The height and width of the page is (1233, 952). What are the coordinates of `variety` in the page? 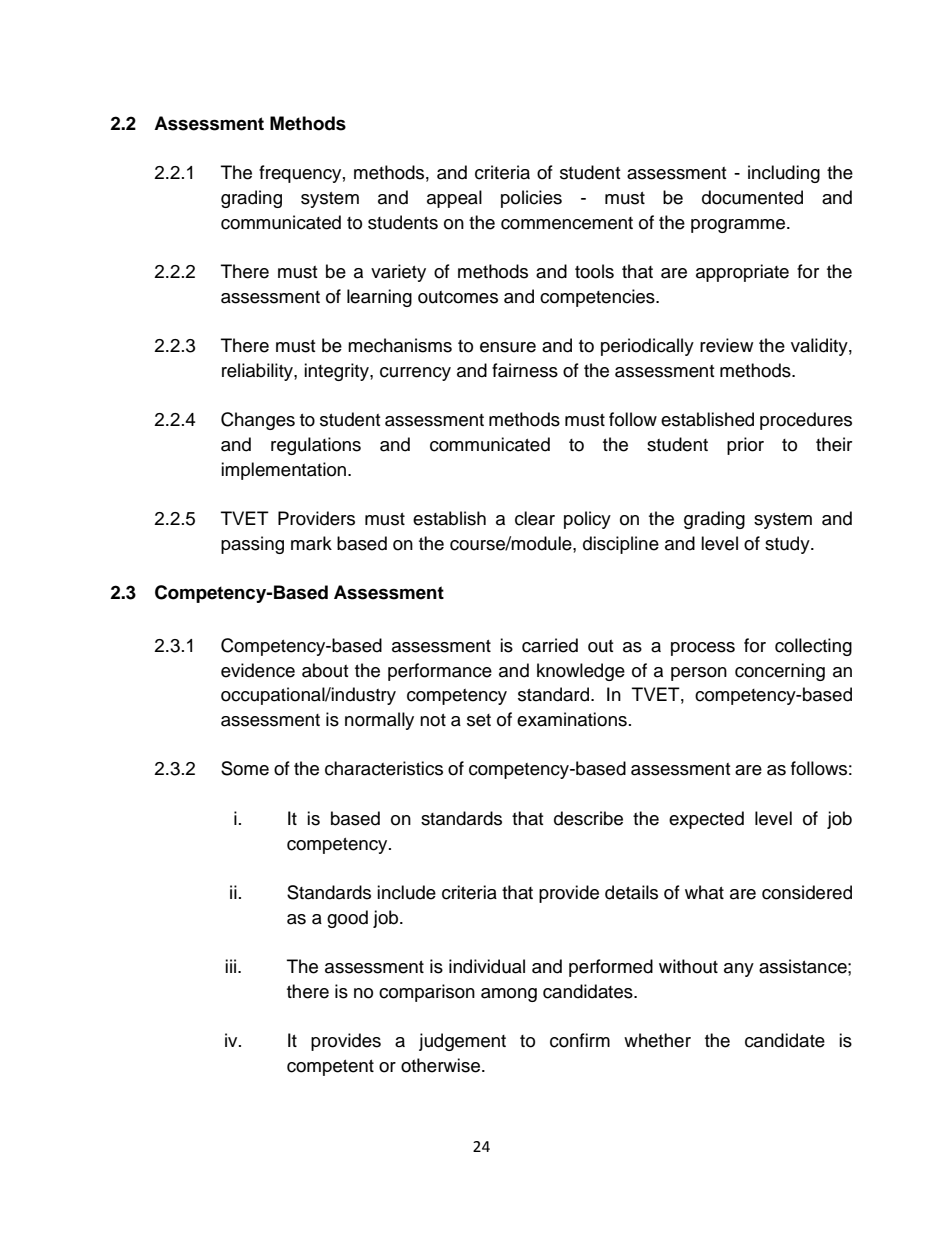 It's located at (398, 273).
